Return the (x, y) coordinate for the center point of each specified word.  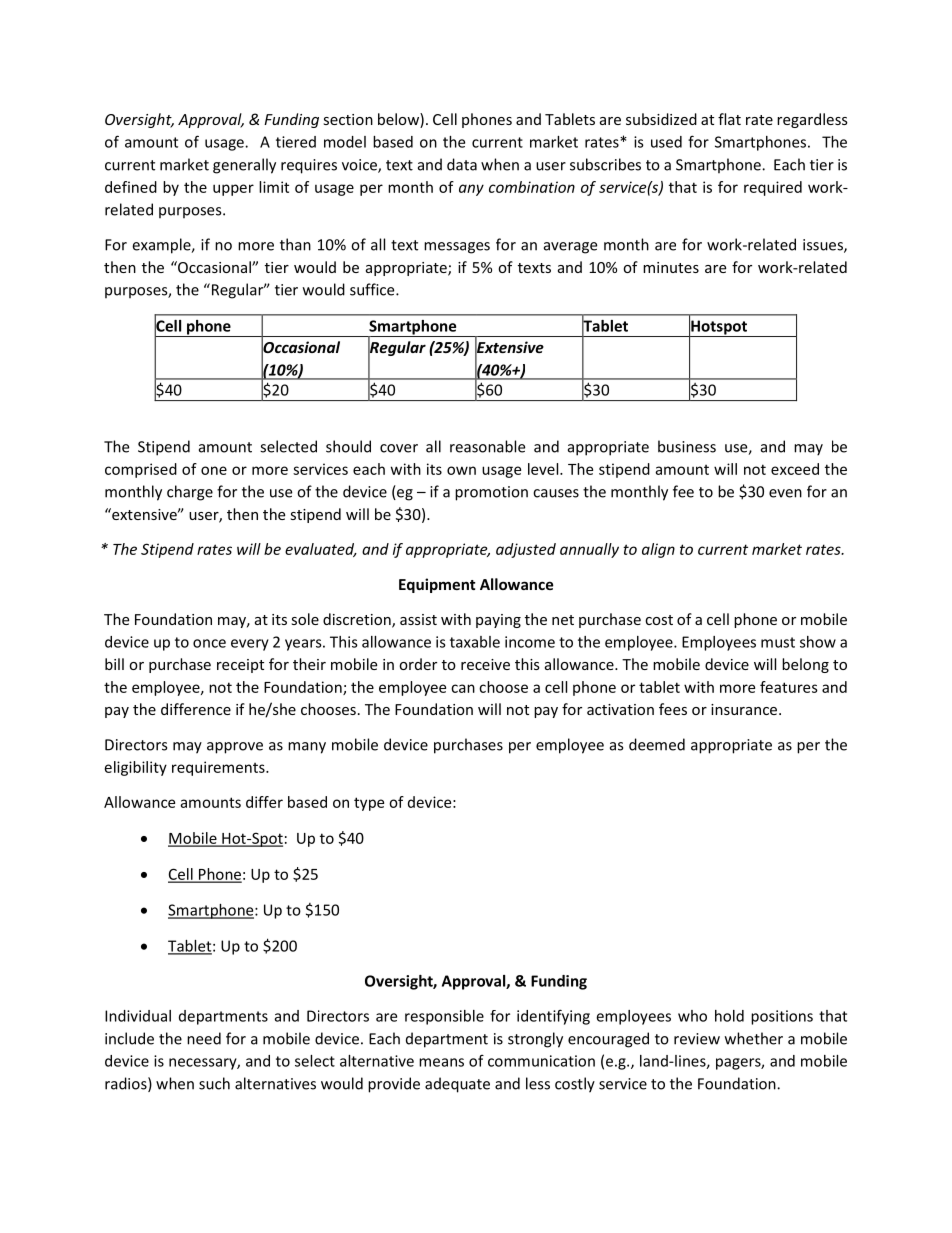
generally (244, 166)
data (462, 164)
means (441, 1062)
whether (754, 1038)
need (204, 1038)
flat (729, 119)
